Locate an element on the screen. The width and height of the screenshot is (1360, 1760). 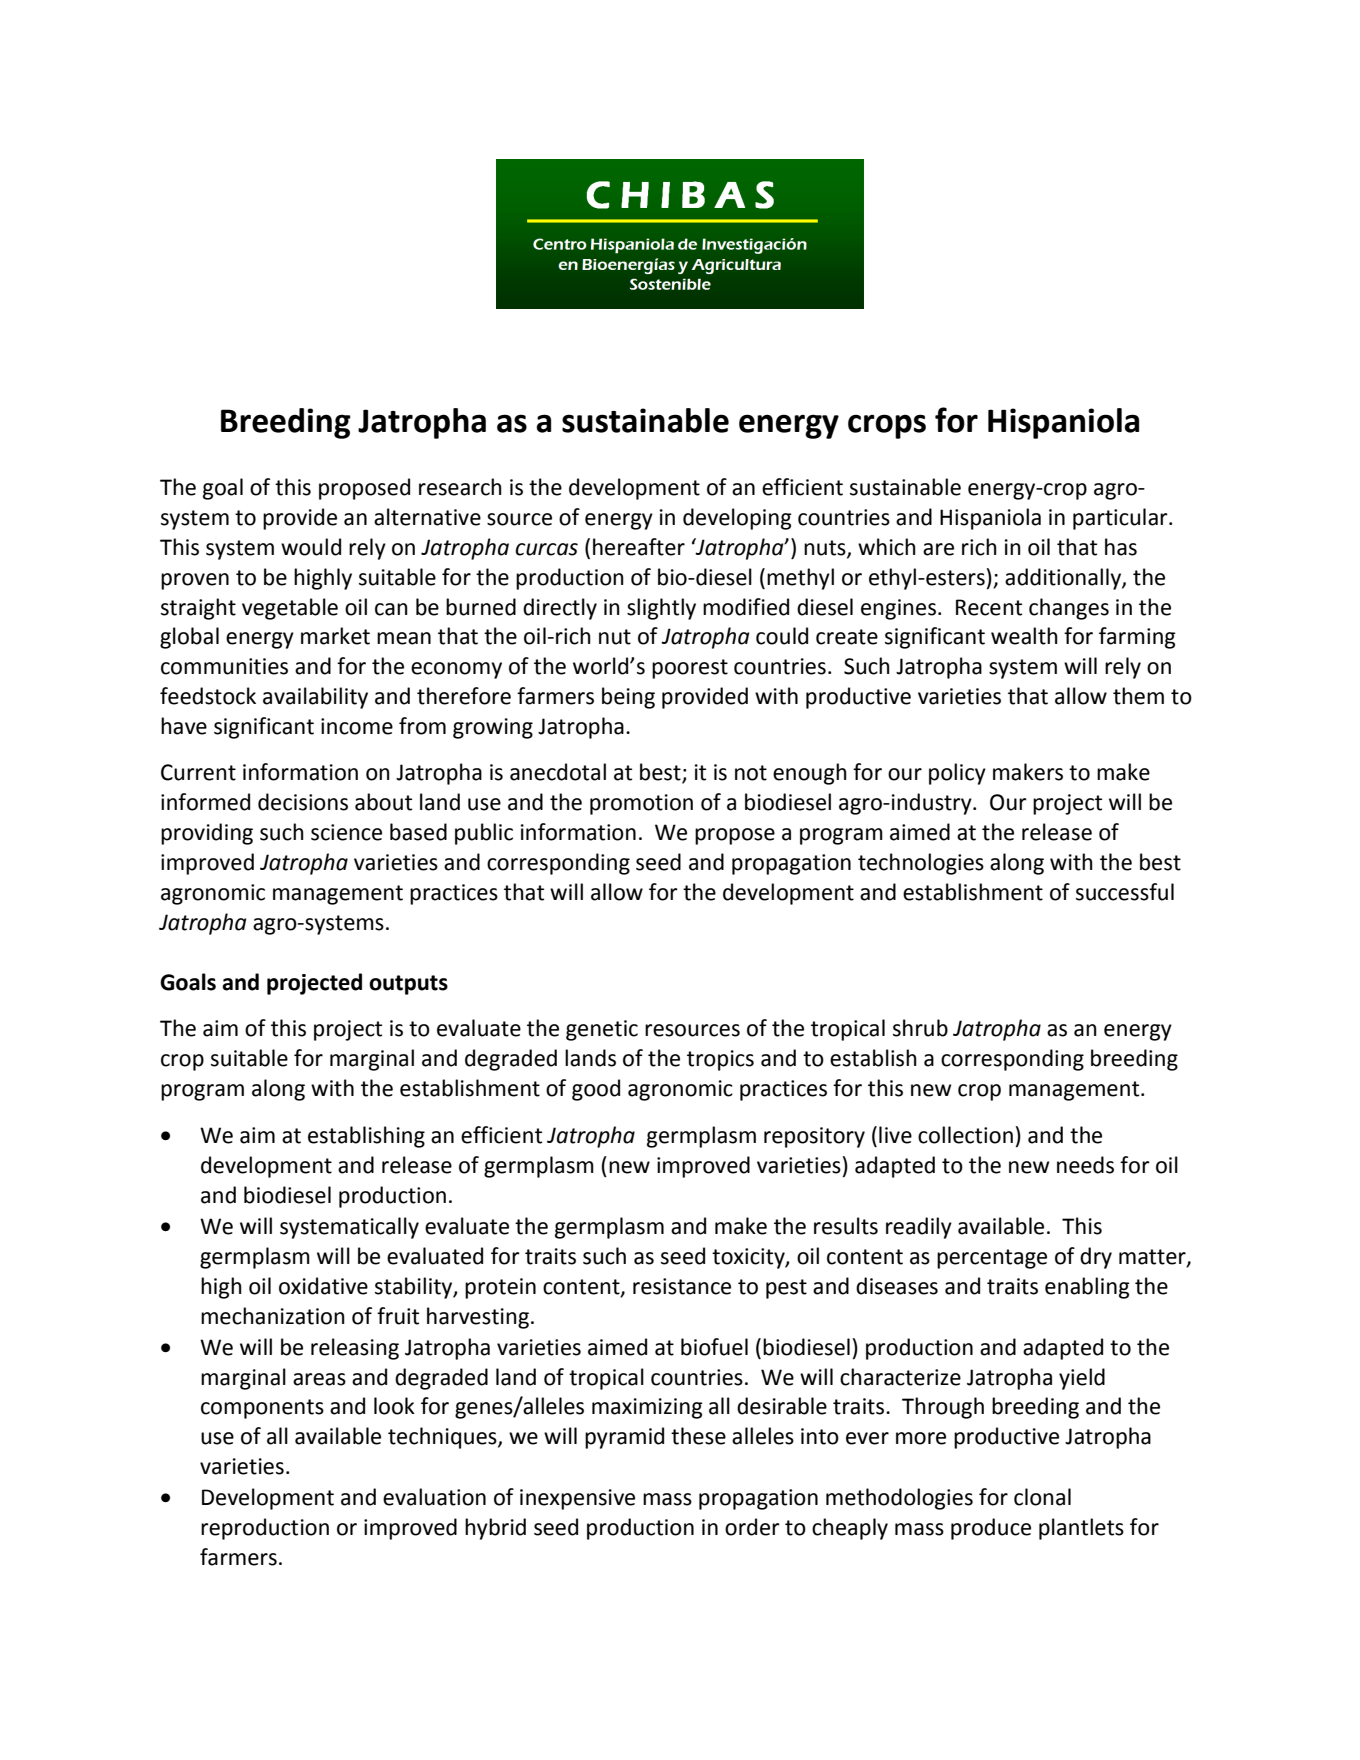
particular is located at coordinates (1121, 519).
